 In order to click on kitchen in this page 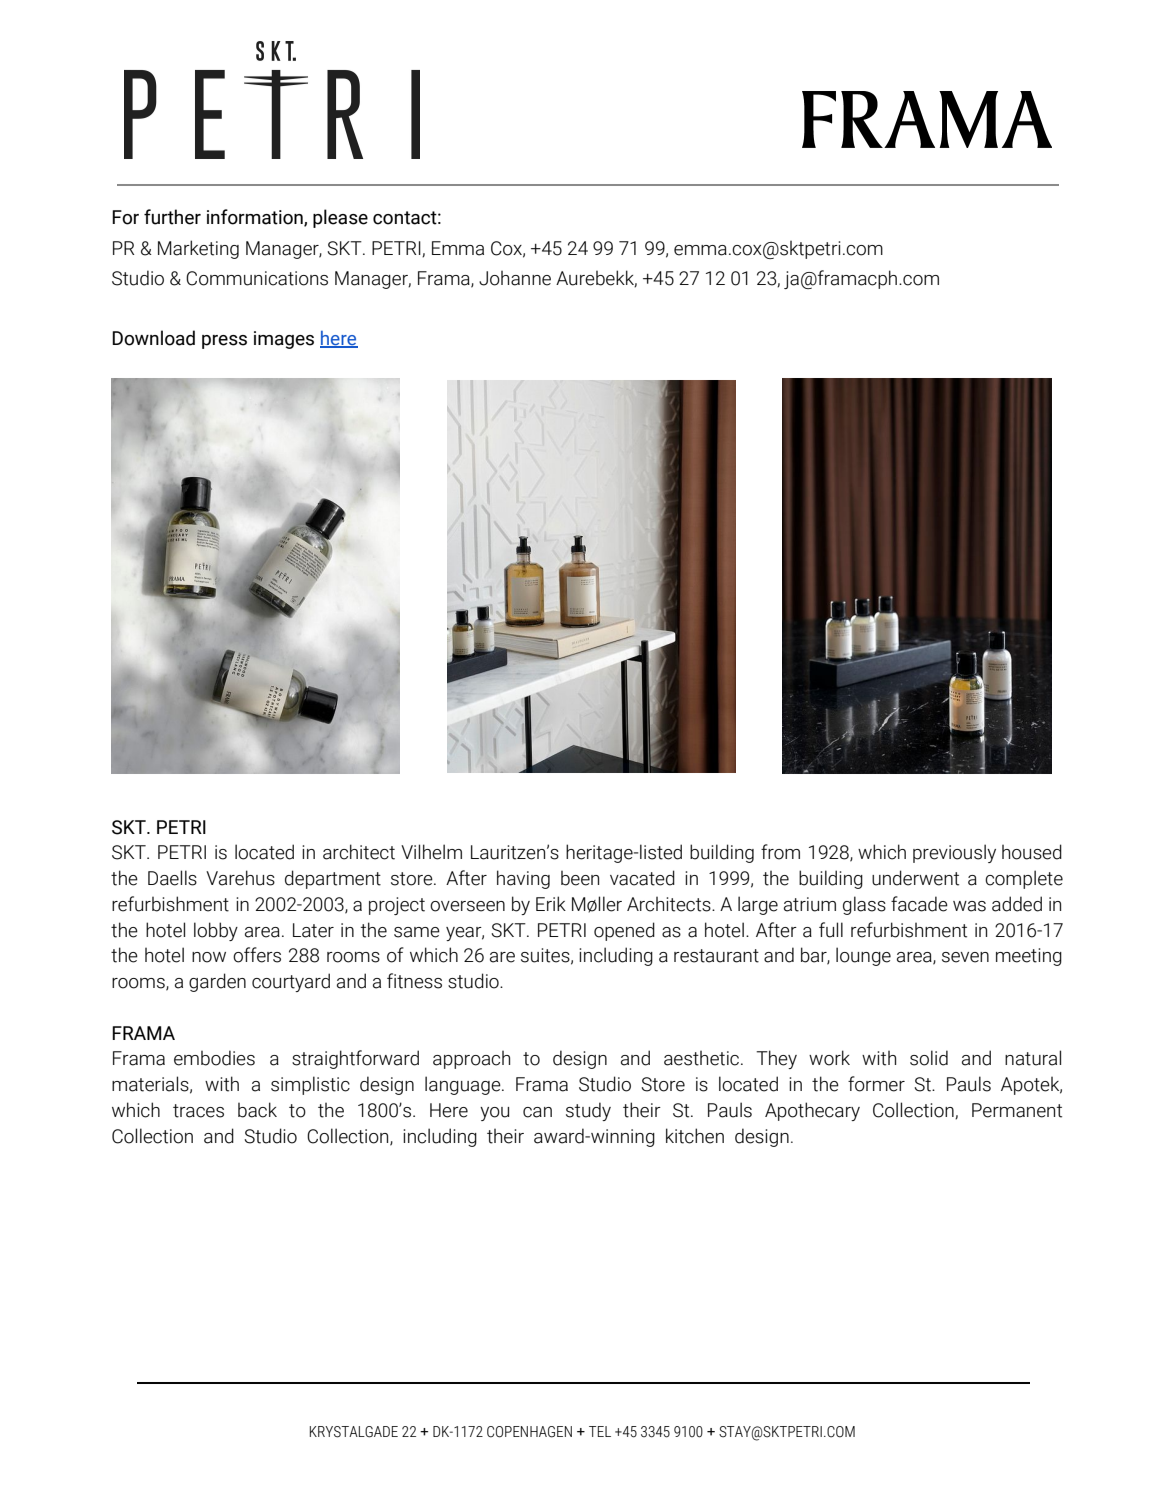, I will do `click(695, 1136)`.
